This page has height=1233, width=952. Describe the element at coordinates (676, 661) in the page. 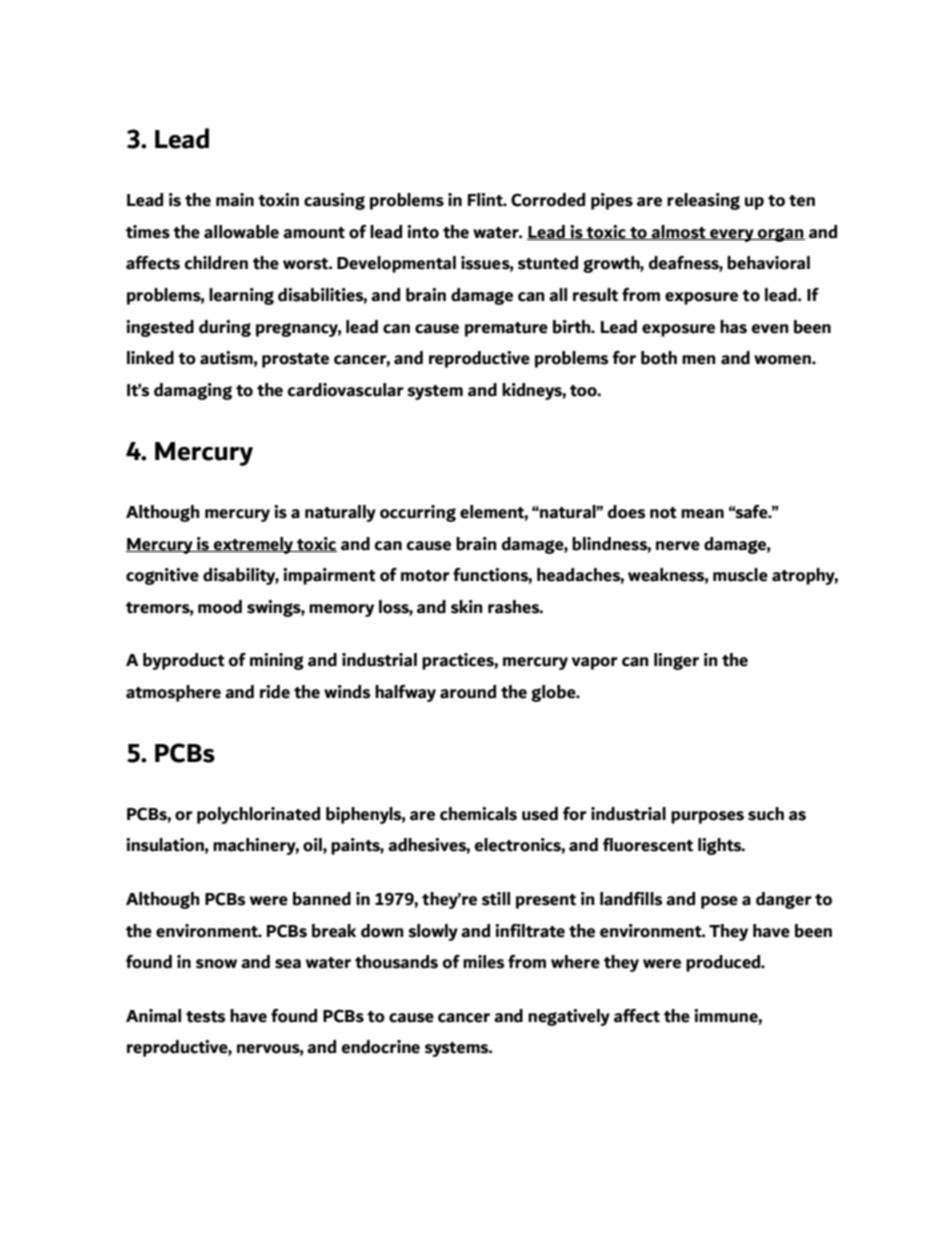

I see `linger` at that location.
